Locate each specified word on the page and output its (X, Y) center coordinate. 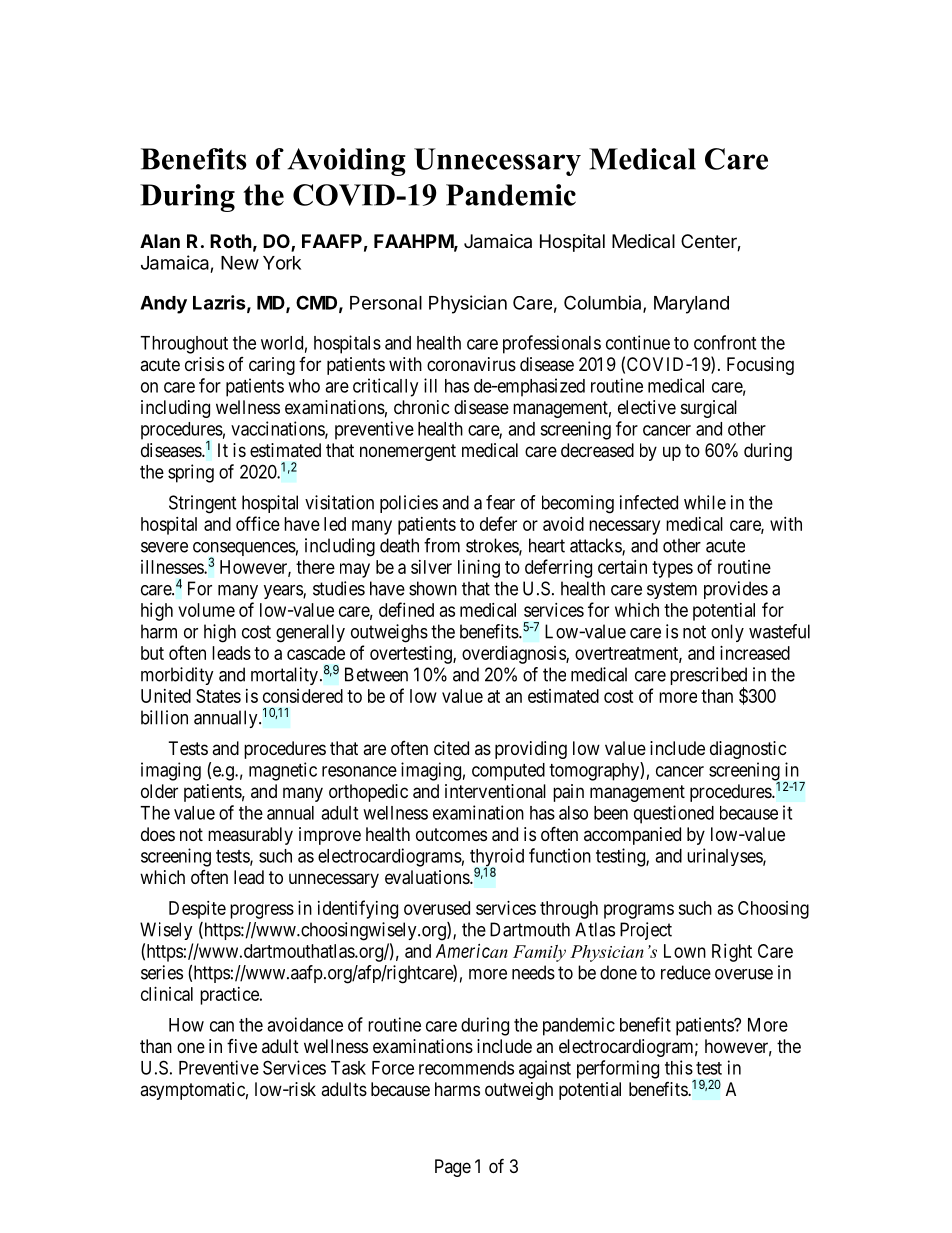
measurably (250, 836)
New (240, 263)
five (242, 1046)
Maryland (691, 305)
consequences (244, 550)
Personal (386, 303)
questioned (674, 814)
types (672, 569)
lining (479, 569)
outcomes (451, 834)
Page (453, 1168)
